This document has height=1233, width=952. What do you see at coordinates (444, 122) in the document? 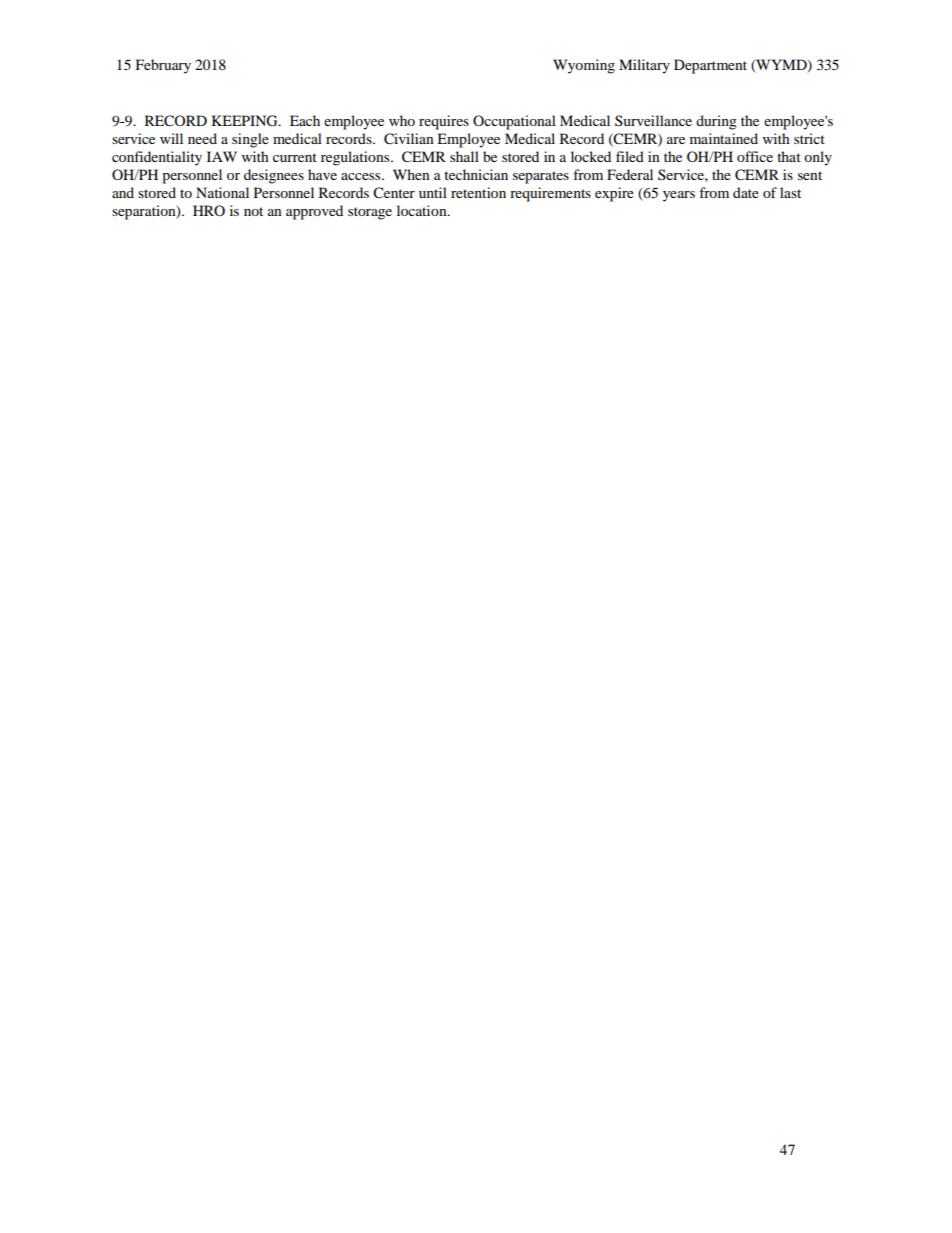
I see `requires` at bounding box center [444, 122].
